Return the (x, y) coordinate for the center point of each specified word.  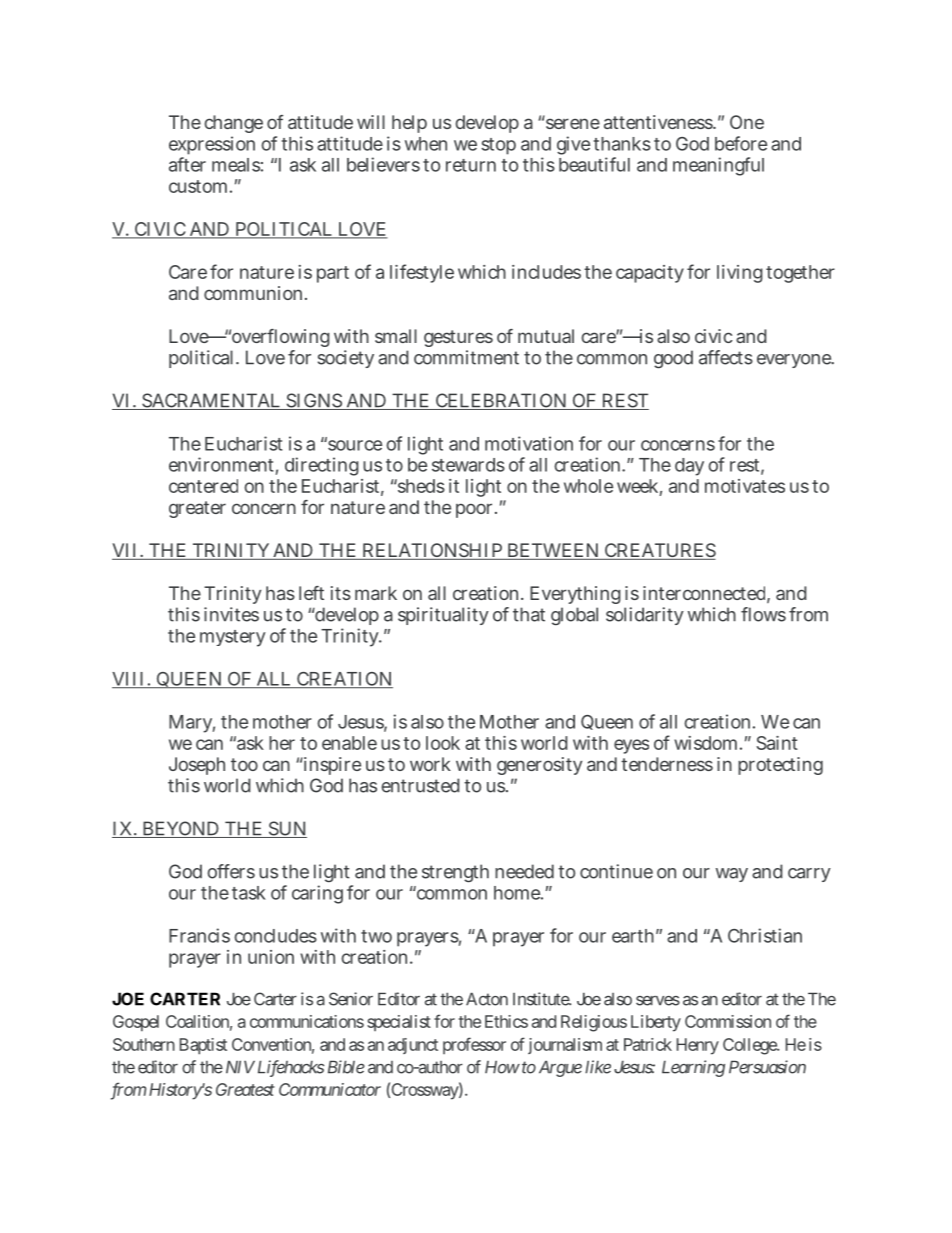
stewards (468, 465)
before (741, 143)
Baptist (203, 1046)
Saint (777, 743)
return (471, 165)
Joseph (197, 766)
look (443, 743)
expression (212, 145)
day (689, 467)
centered (203, 486)
